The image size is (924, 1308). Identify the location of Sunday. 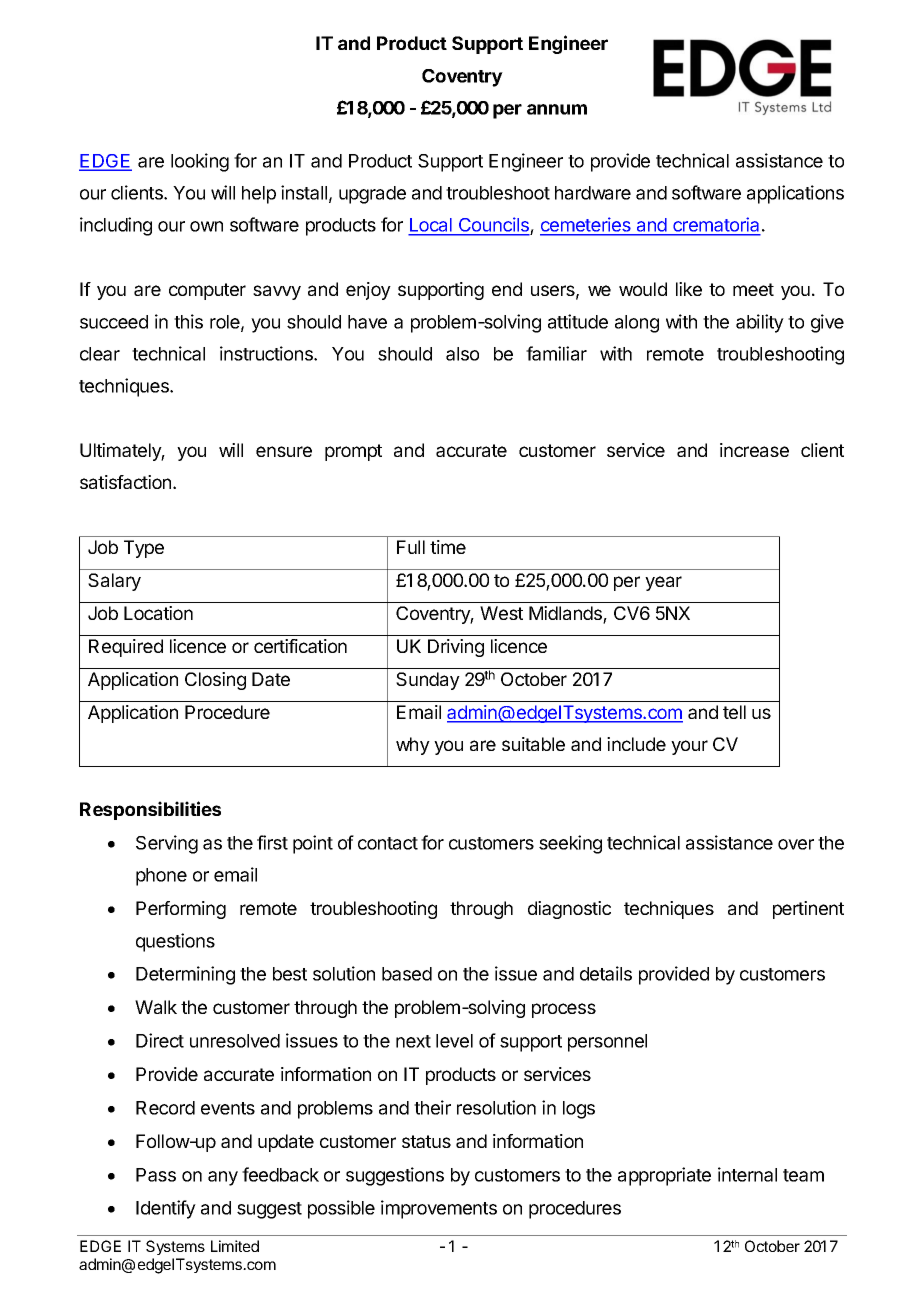
(428, 681).
